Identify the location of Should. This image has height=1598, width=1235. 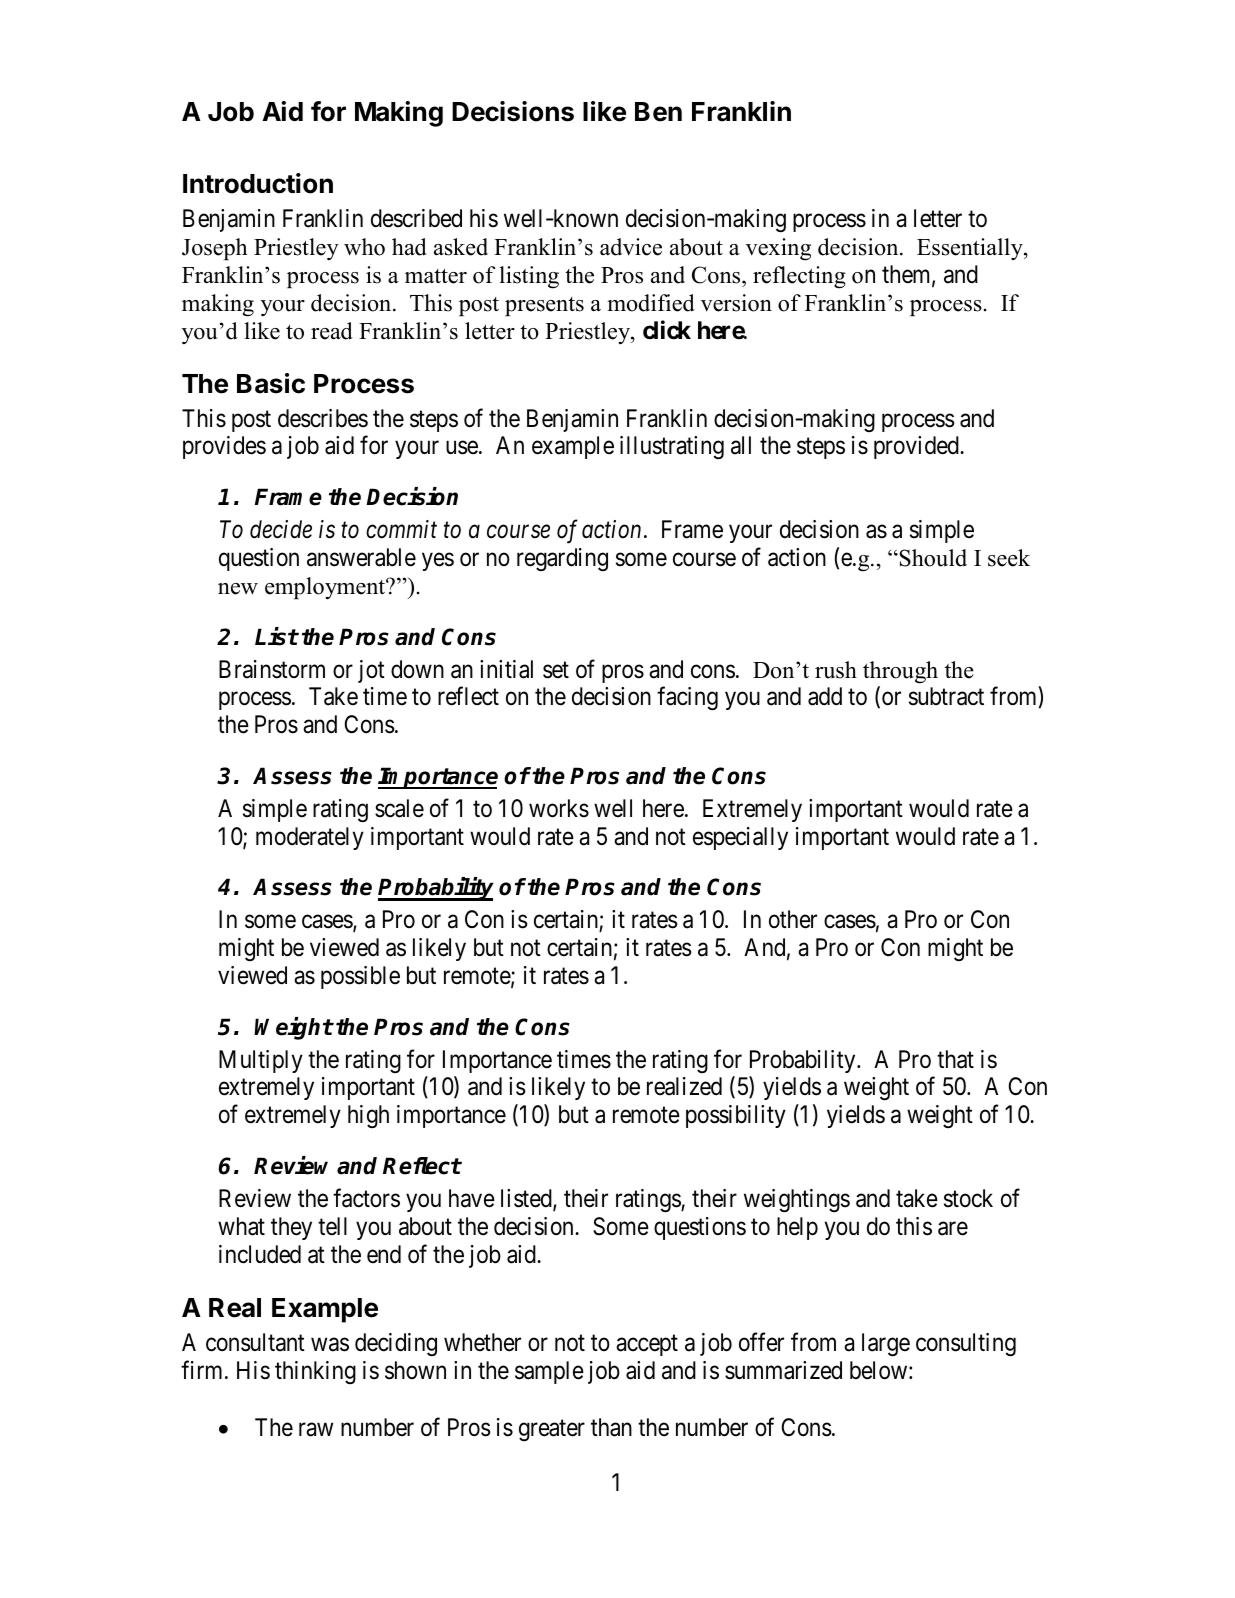
(932, 558).
